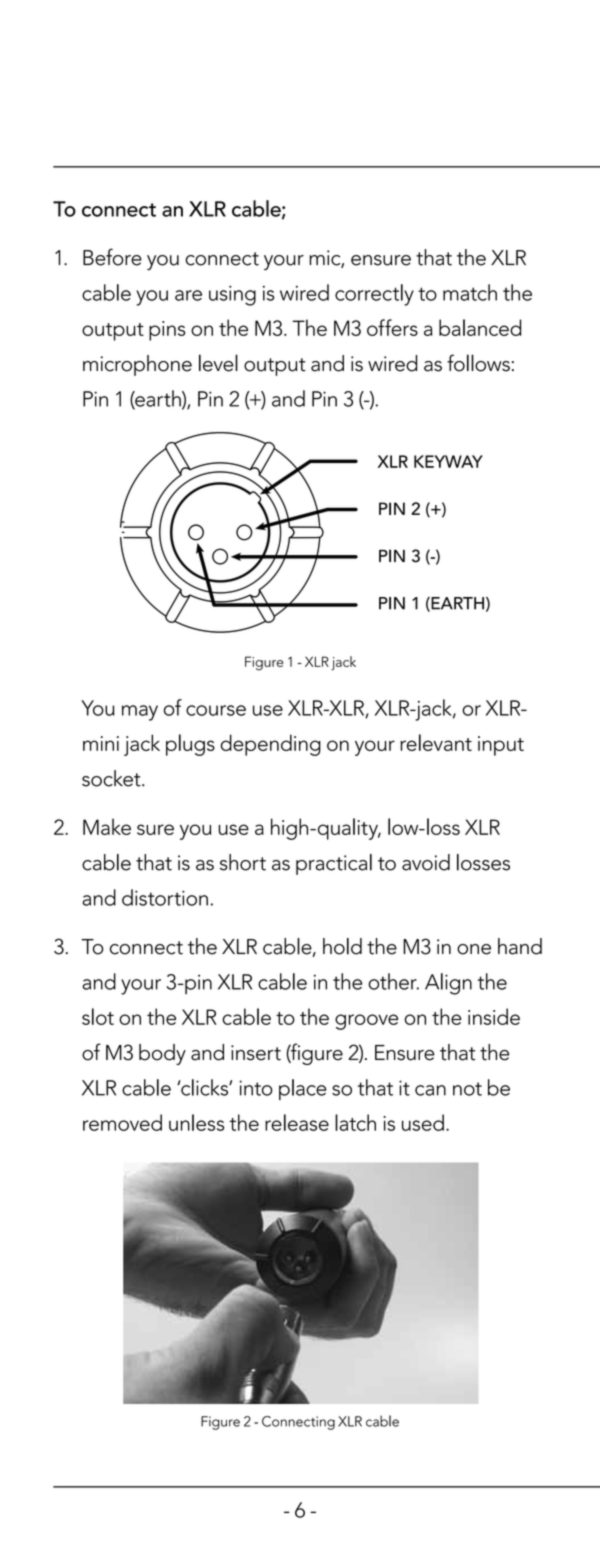 The height and width of the page is (1568, 600). What do you see at coordinates (303, 1089) in the page?
I see `place` at bounding box center [303, 1089].
